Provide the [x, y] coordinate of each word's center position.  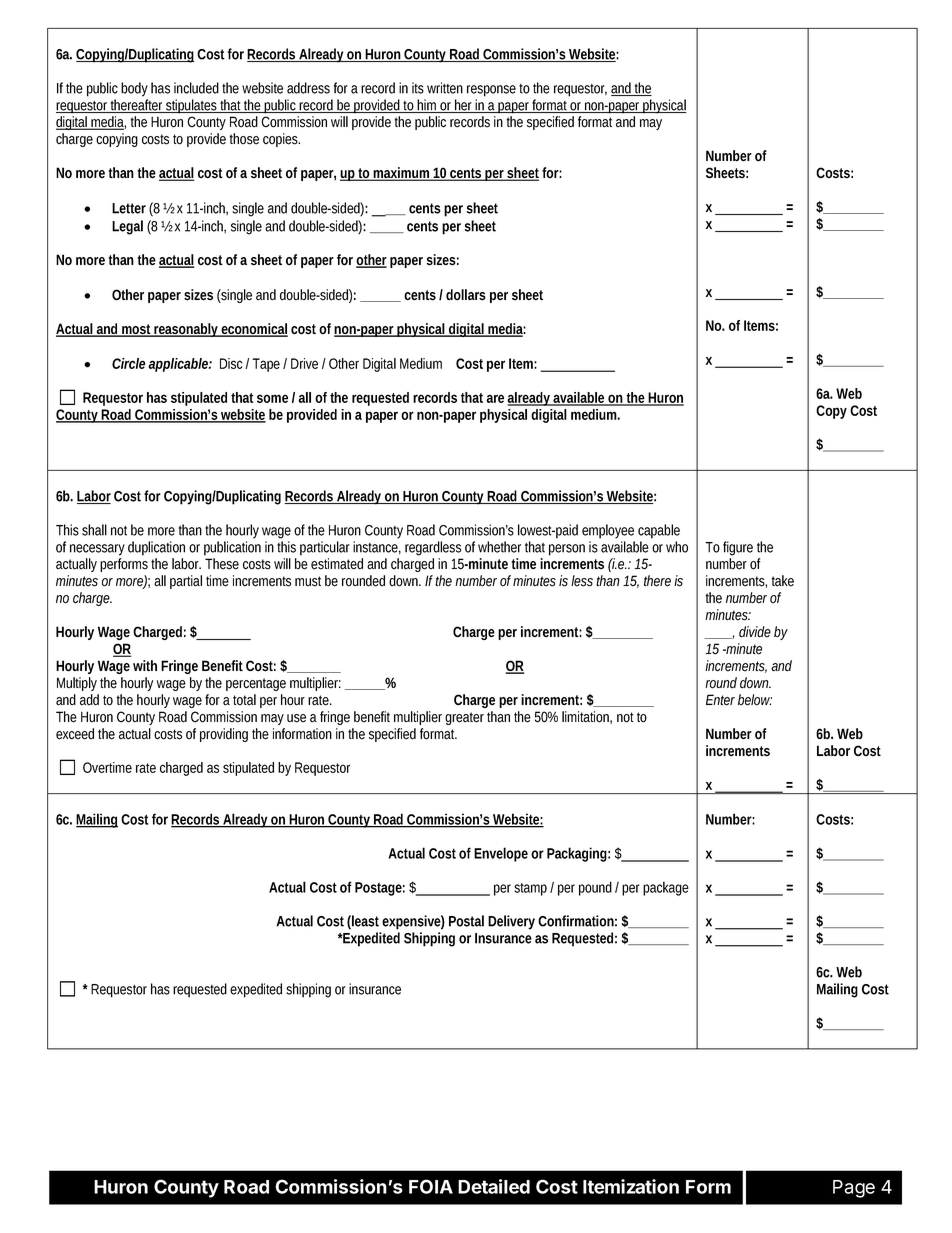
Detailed [494, 1186]
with [145, 665]
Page [854, 1189]
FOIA [431, 1186]
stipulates [192, 106]
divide [755, 632]
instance [377, 548]
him [428, 106]
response [491, 91]
